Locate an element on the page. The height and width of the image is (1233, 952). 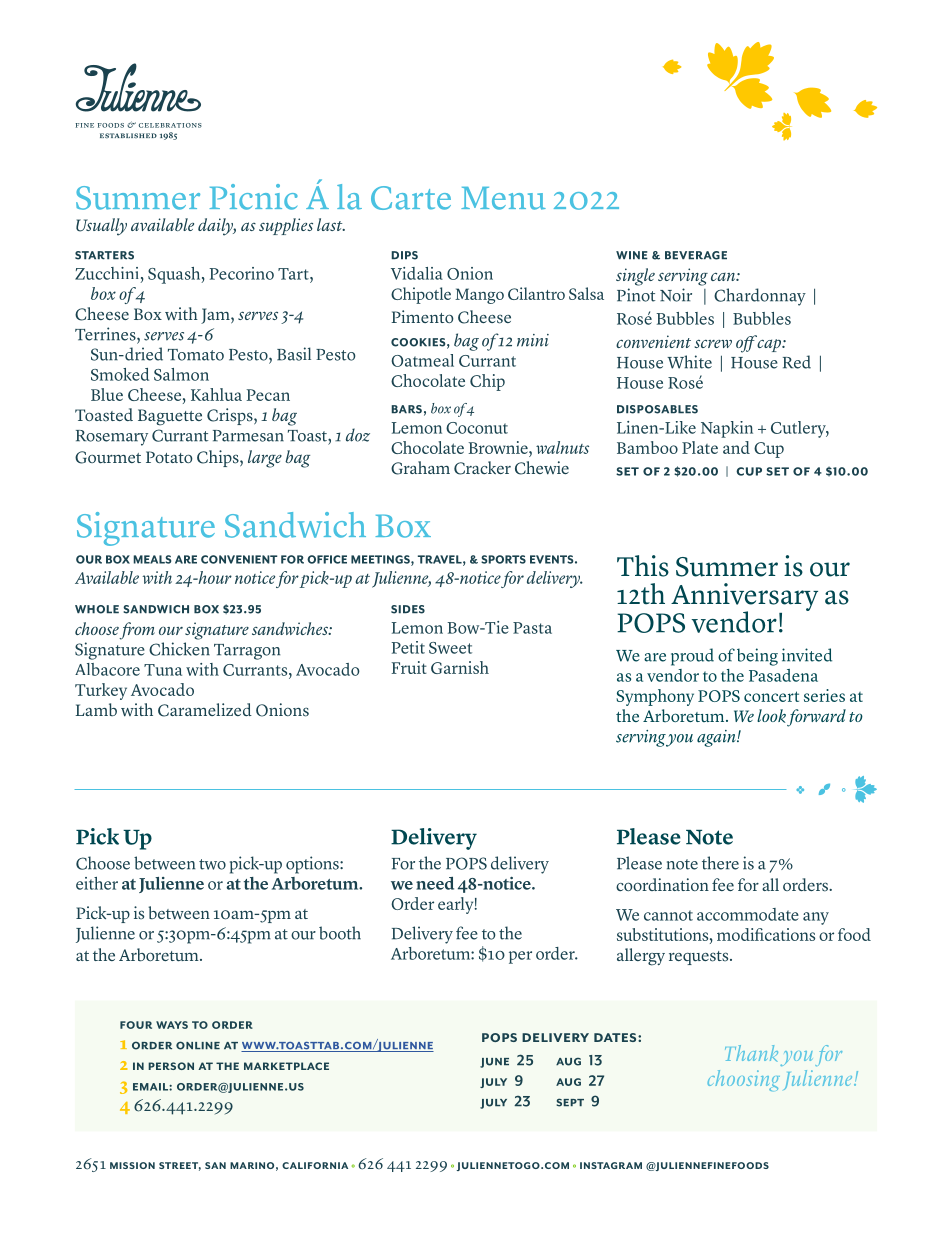
Chicken is located at coordinates (179, 649).
